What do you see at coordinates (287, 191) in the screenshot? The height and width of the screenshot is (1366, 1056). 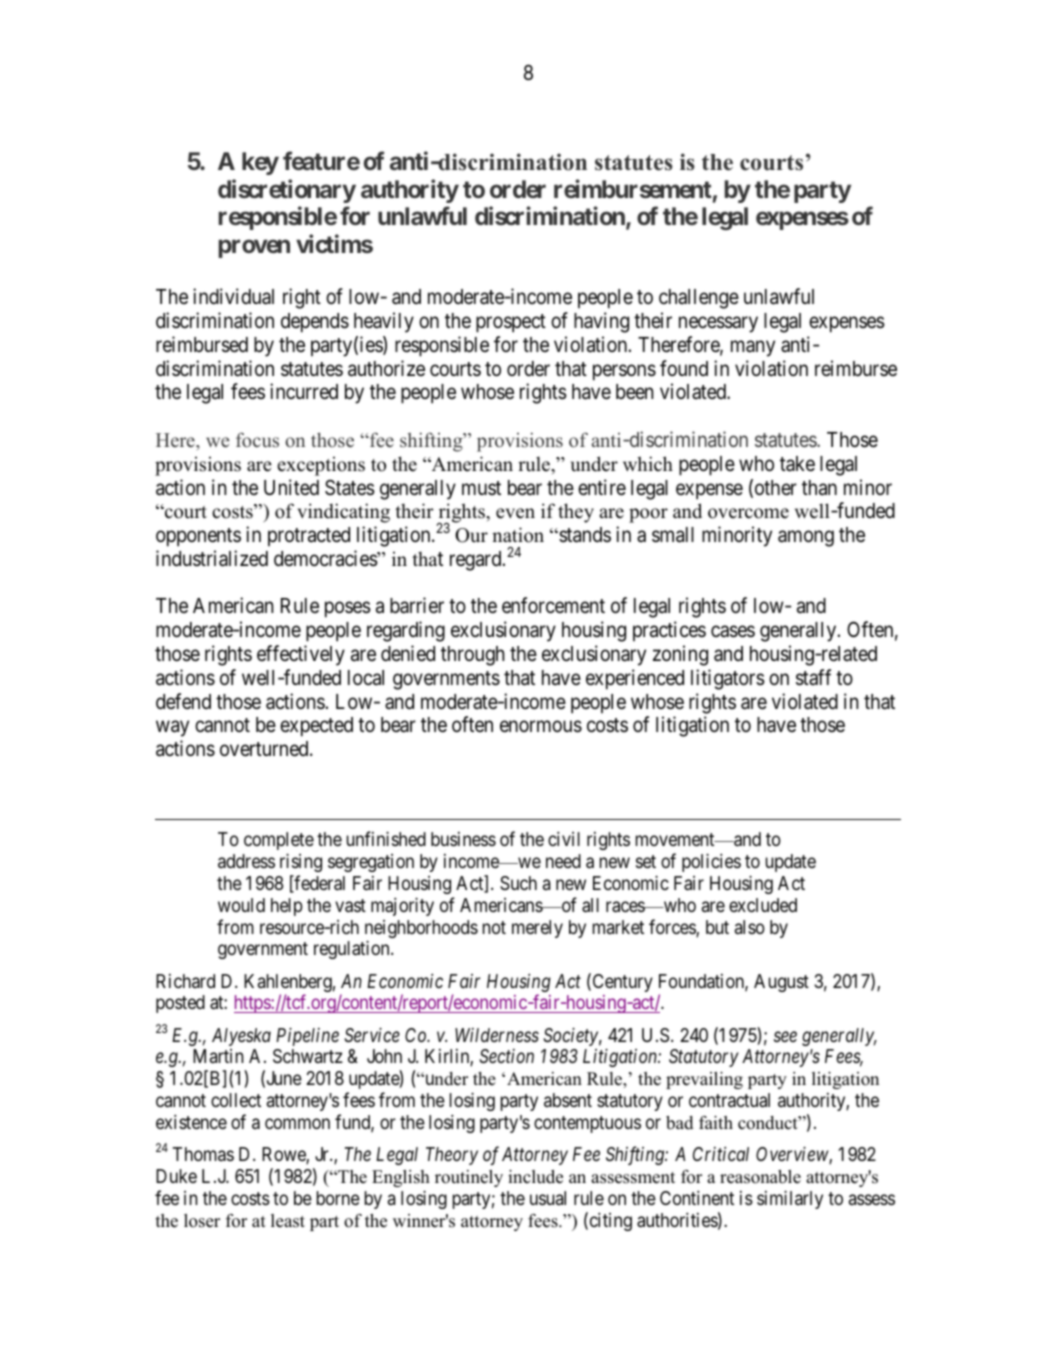 I see `discretionary` at bounding box center [287, 191].
